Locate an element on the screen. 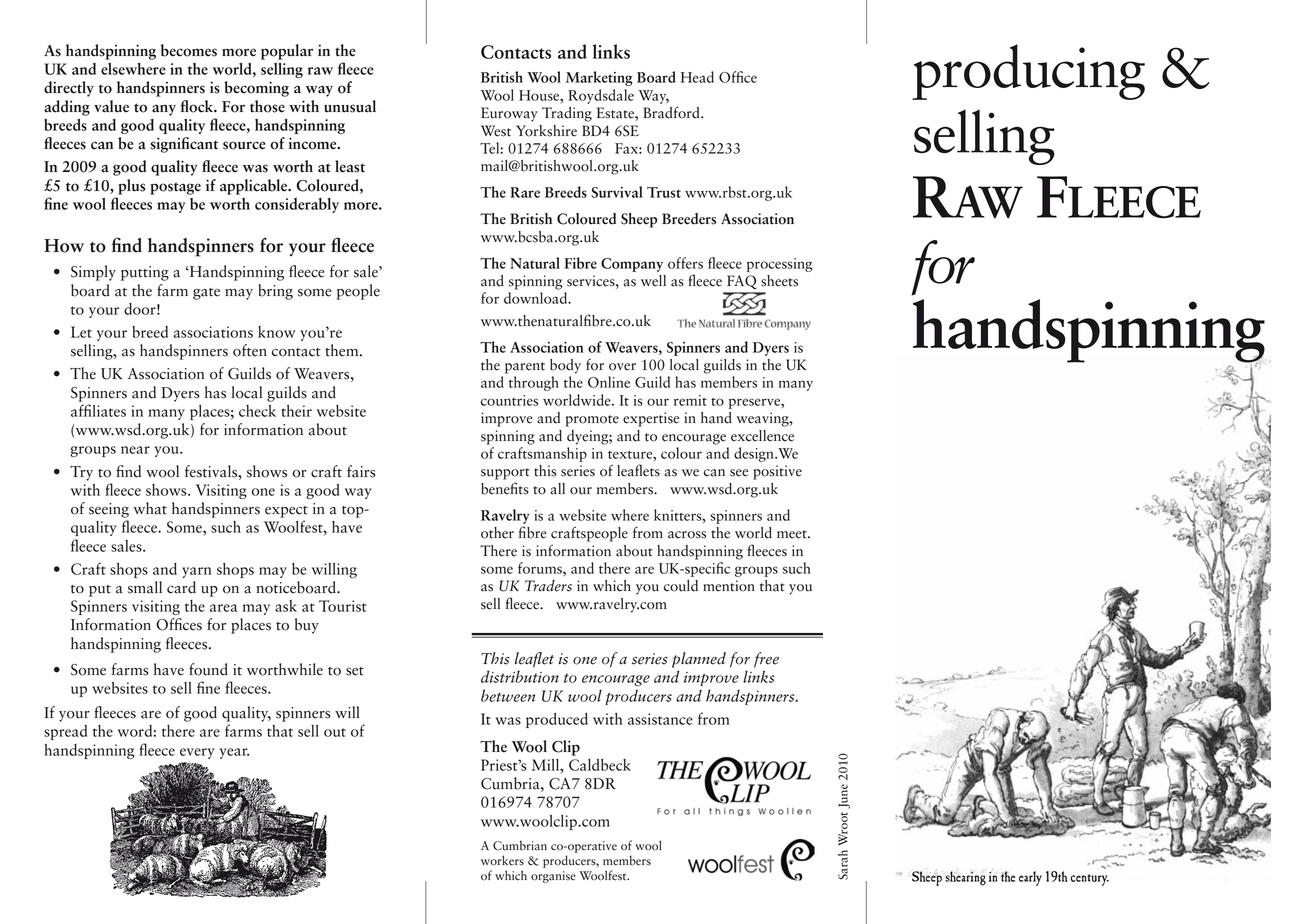 The height and width of the screenshot is (924, 1308). becomes is located at coordinates (188, 50).
